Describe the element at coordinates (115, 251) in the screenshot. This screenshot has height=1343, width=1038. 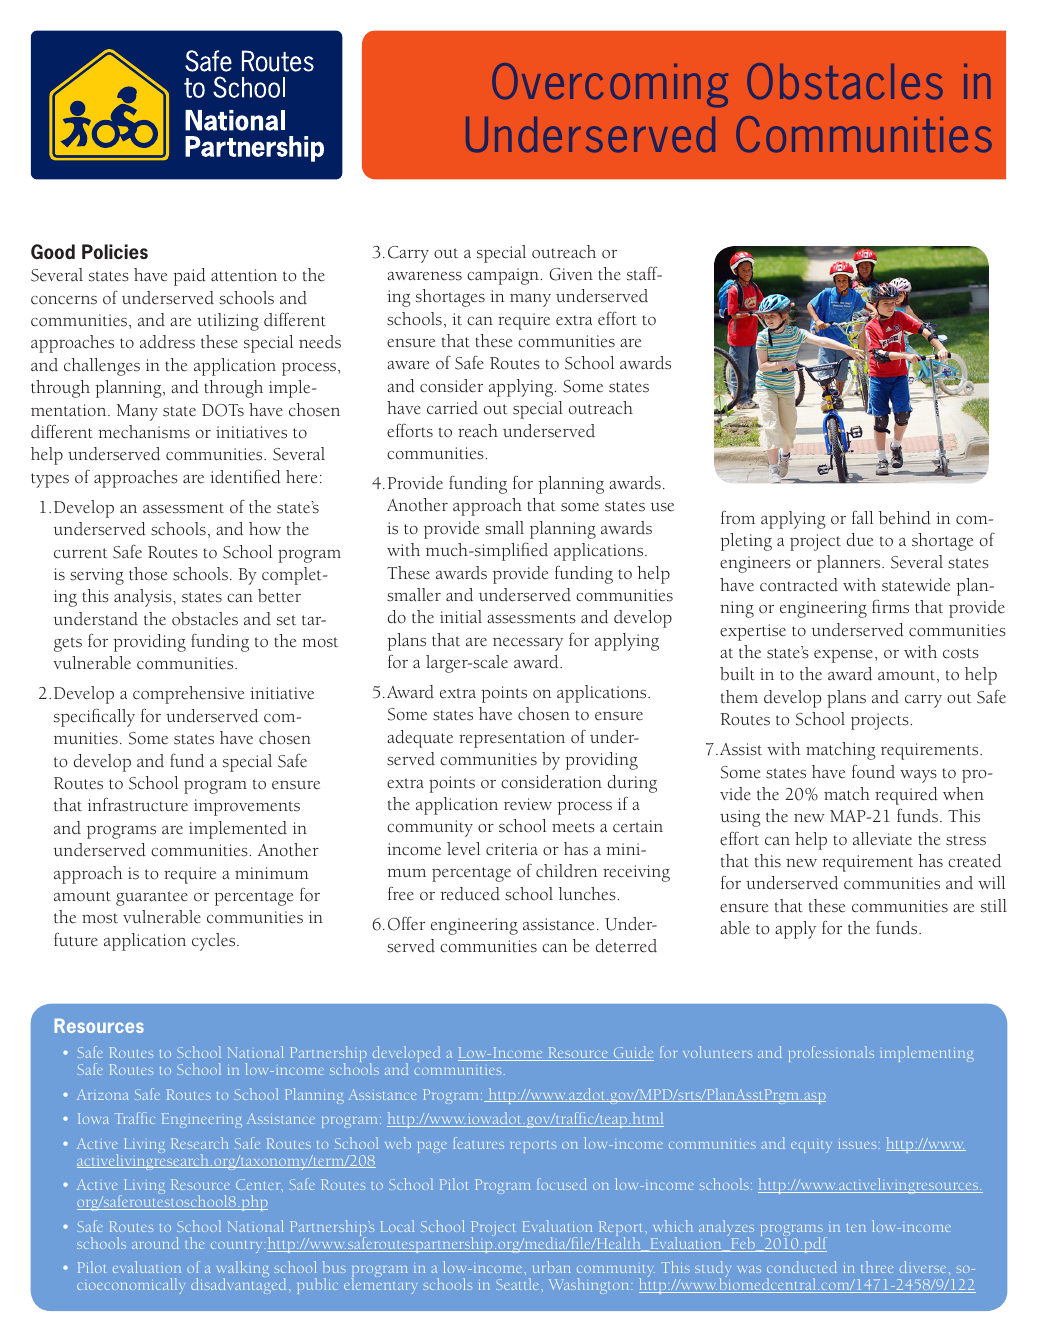
I see `Policies` at that location.
